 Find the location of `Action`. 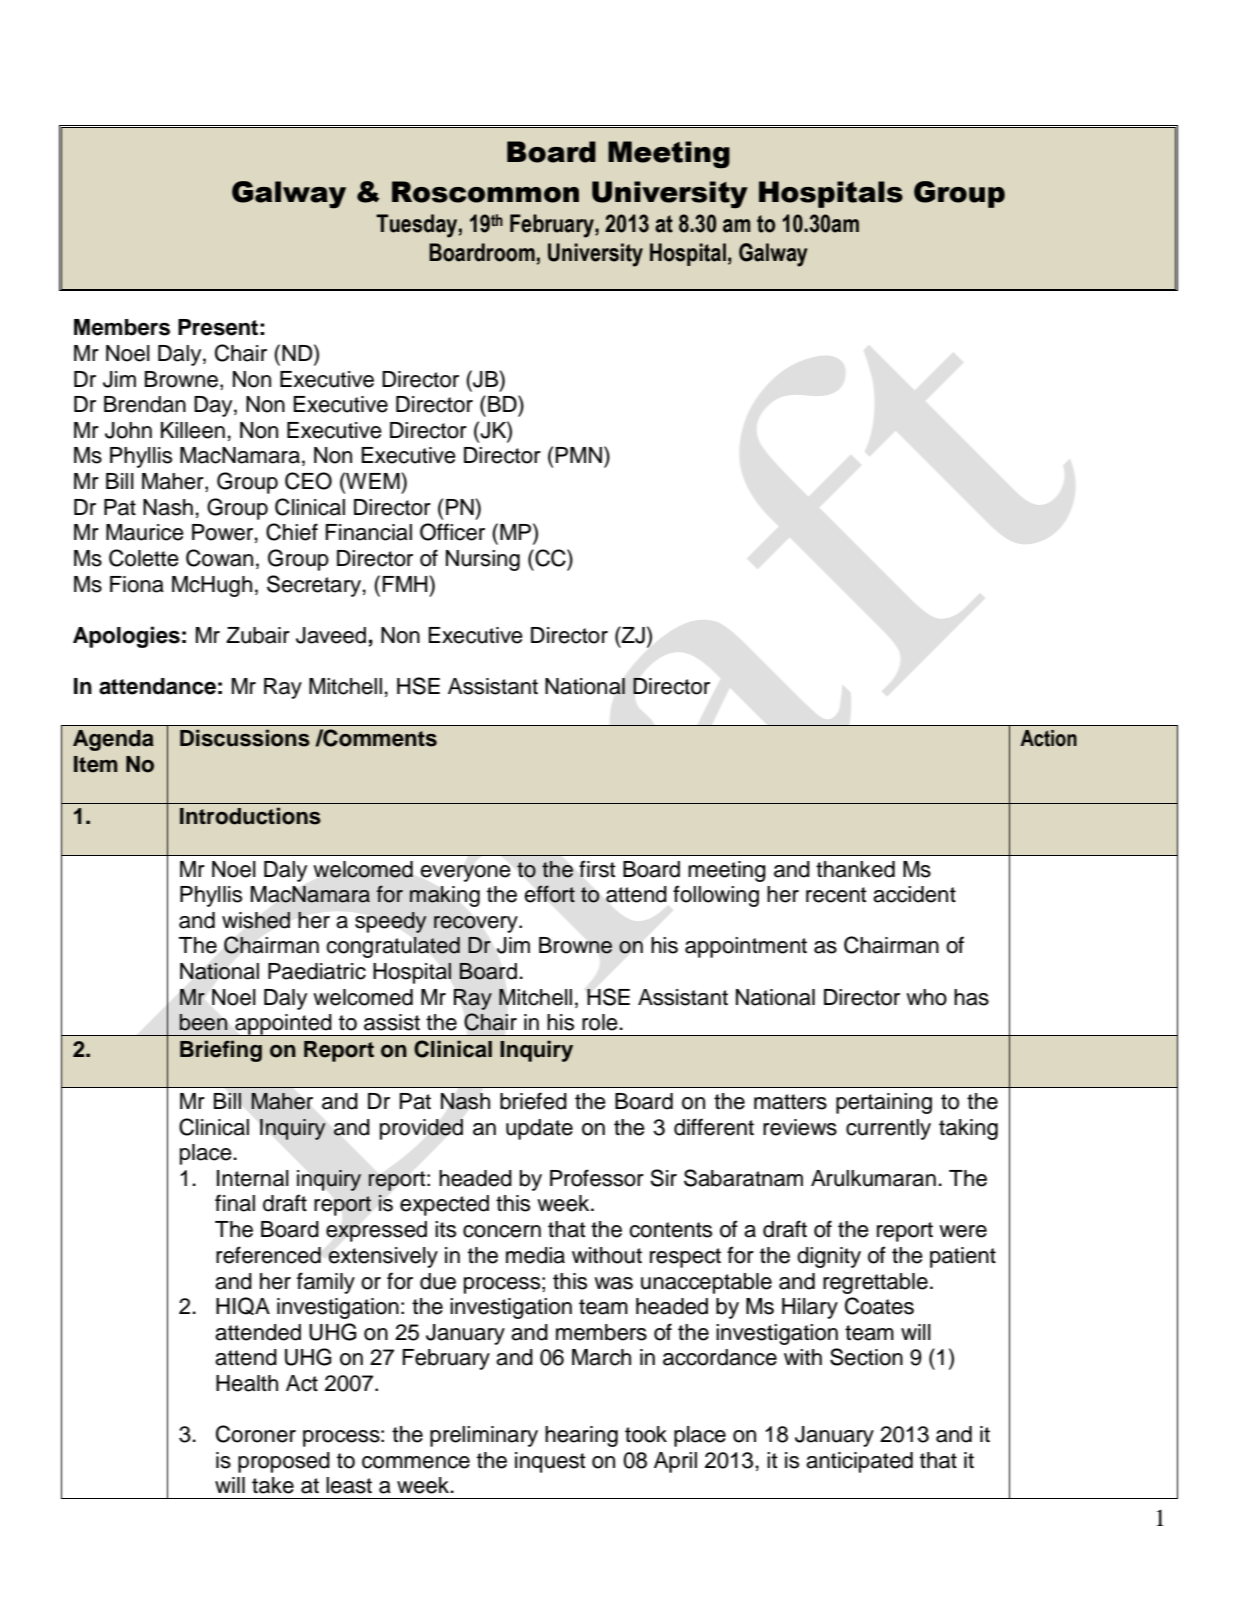

Action is located at coordinates (1048, 738).
